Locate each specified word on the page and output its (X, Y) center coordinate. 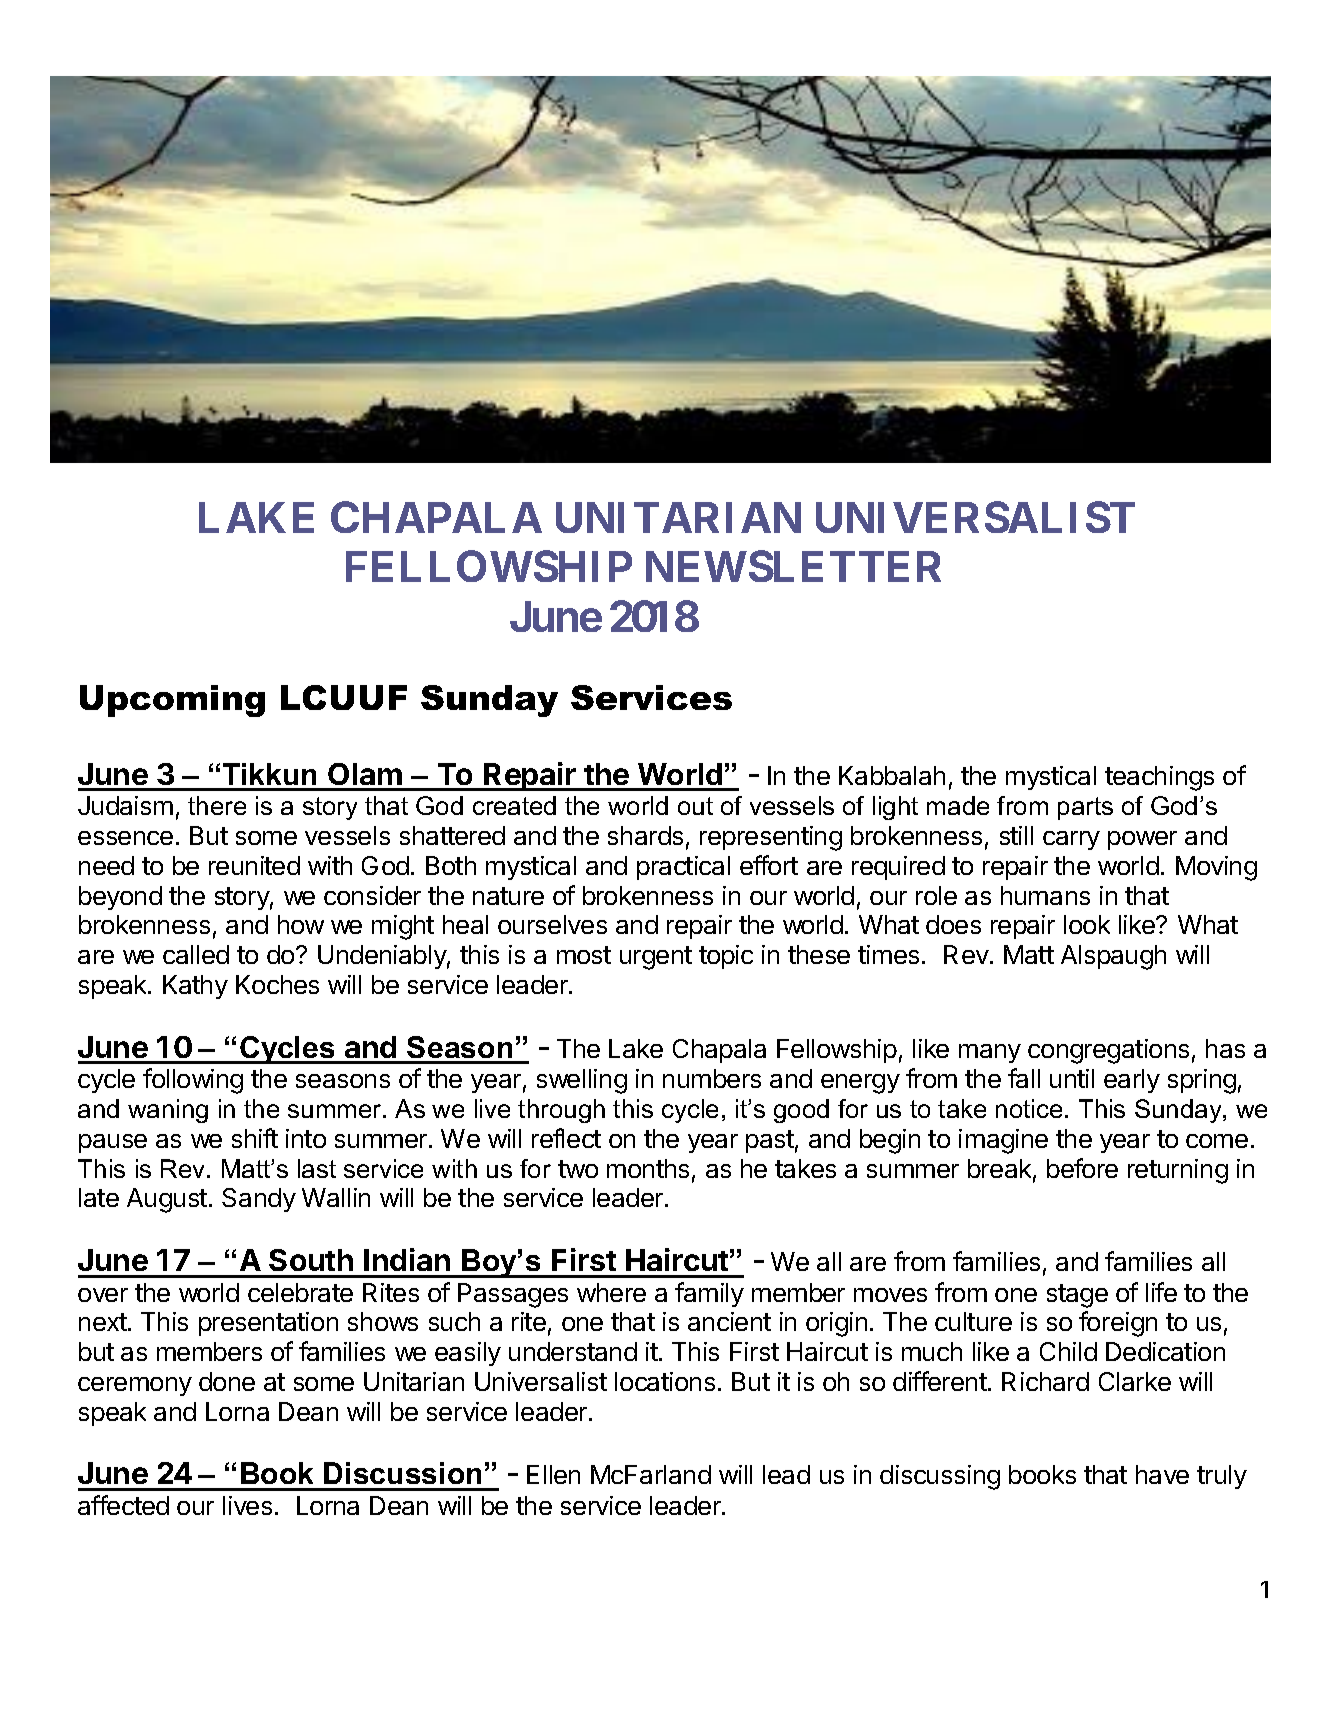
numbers (712, 1078)
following (193, 1081)
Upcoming (172, 701)
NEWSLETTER (793, 566)
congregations (1108, 1051)
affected (123, 1505)
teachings (1159, 778)
